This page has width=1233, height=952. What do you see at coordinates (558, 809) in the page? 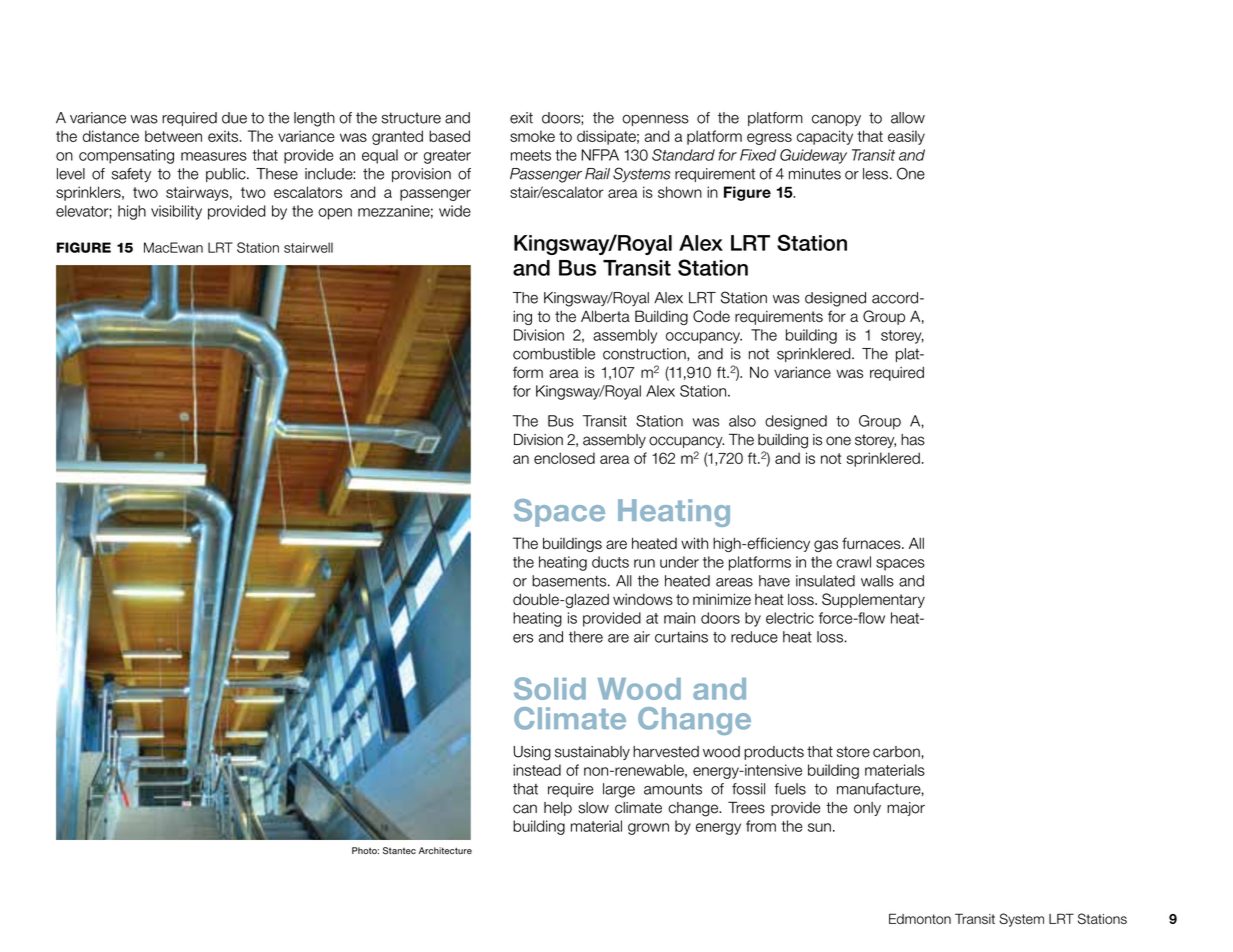
I see `help` at bounding box center [558, 809].
